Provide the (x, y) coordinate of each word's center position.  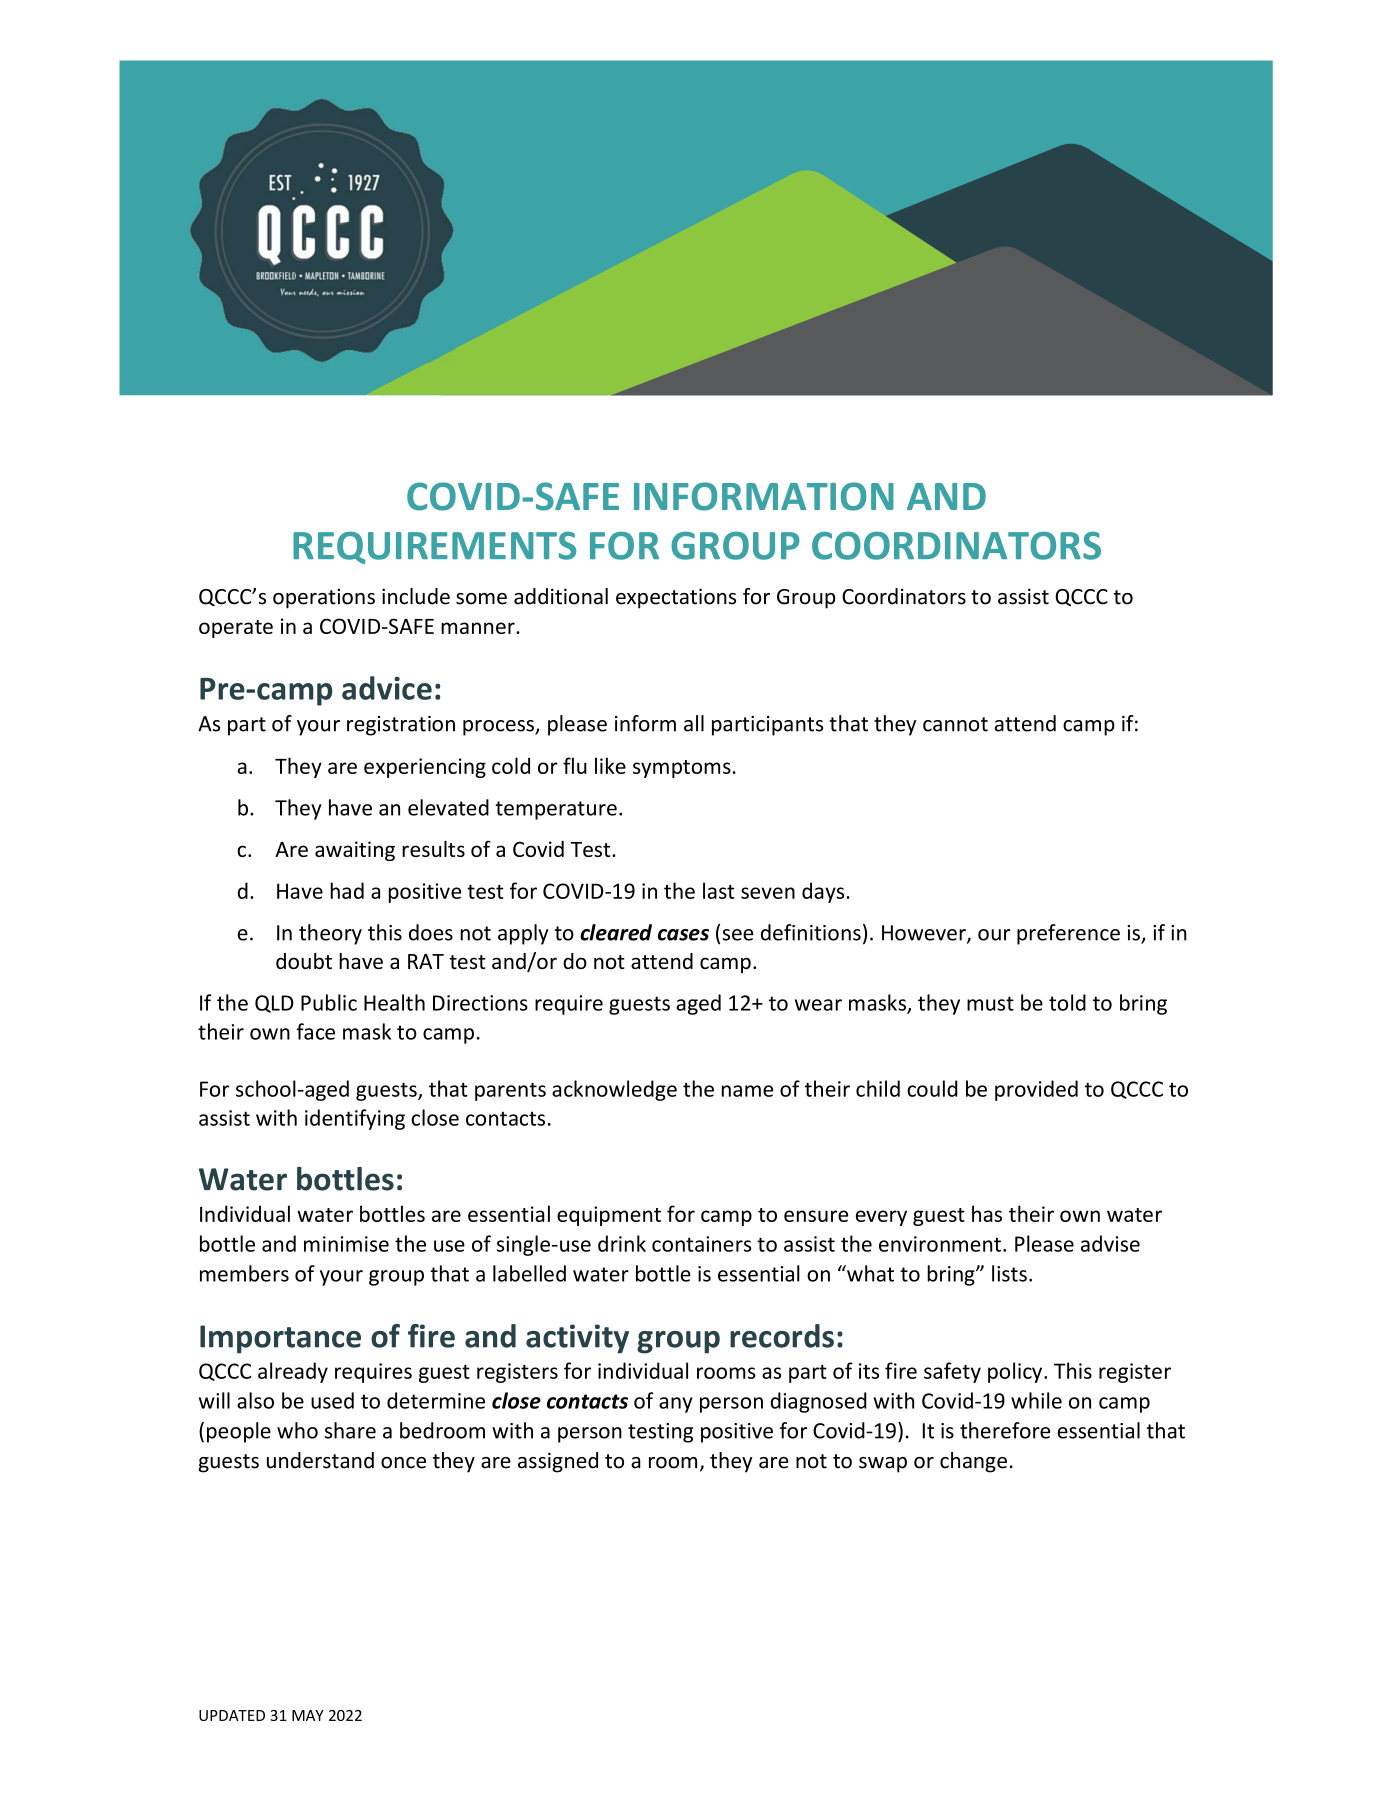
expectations (676, 598)
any (676, 1405)
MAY (308, 1715)
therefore (1005, 1430)
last (719, 890)
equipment (609, 1216)
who (297, 1430)
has (987, 1213)
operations (324, 598)
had (347, 890)
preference (1068, 934)
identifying (355, 1119)
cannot (955, 724)
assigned (558, 1462)
